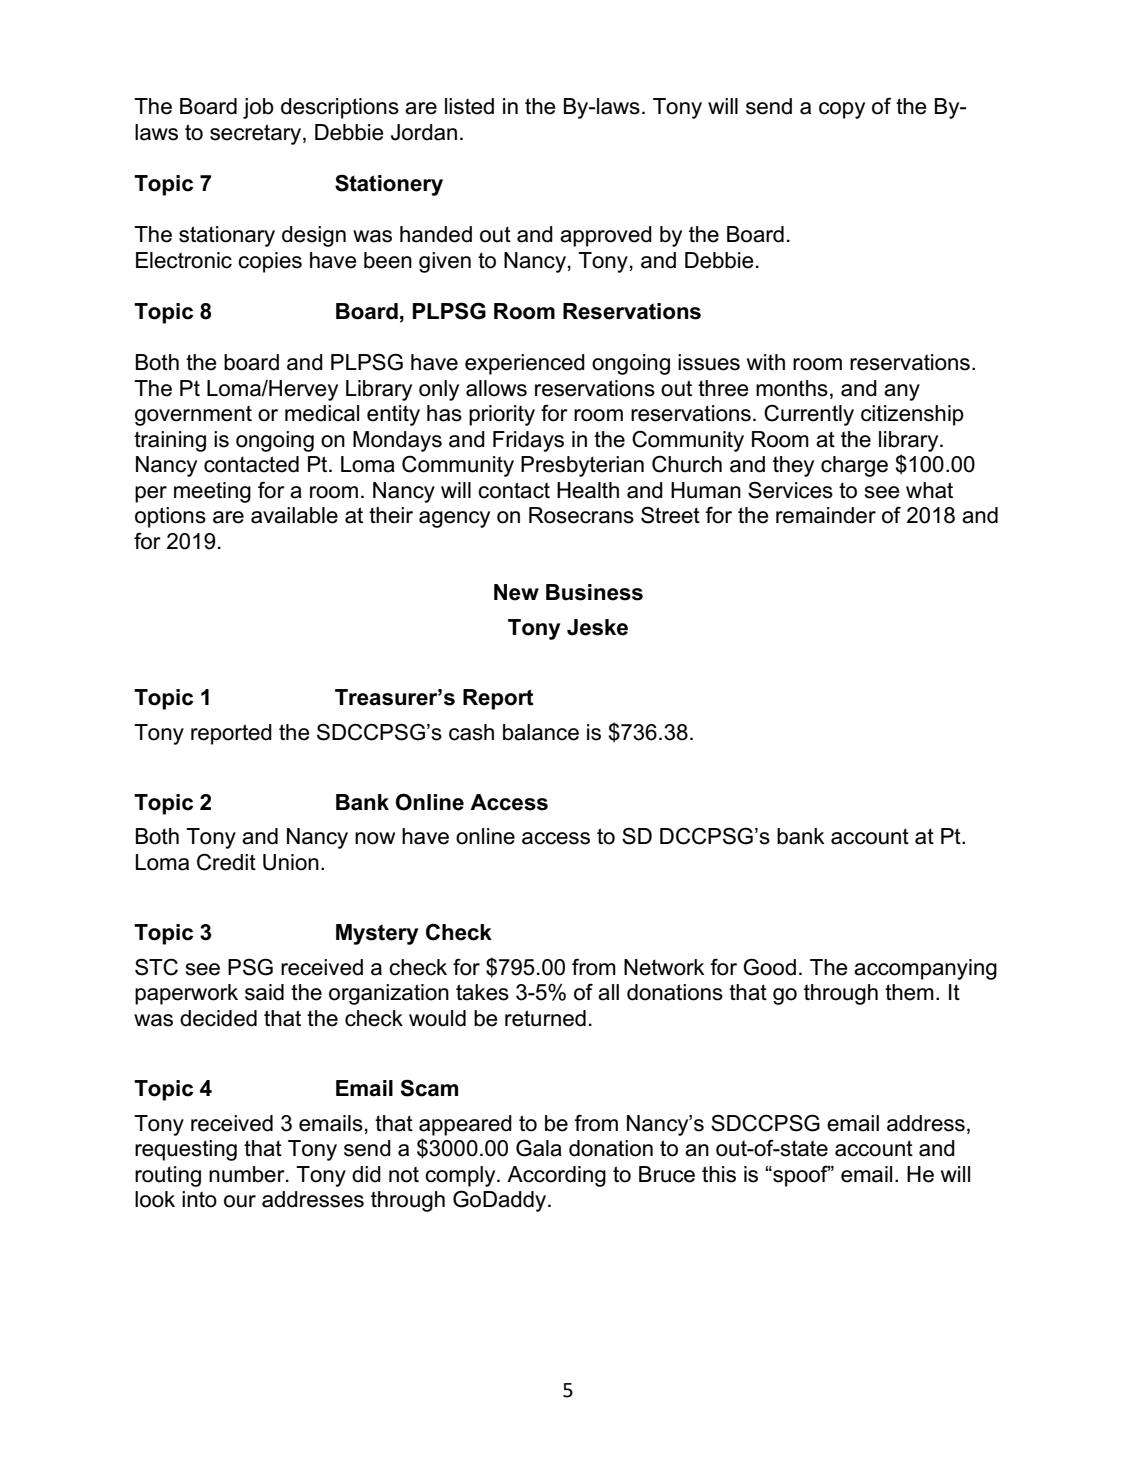 The height and width of the screenshot is (1469, 1135). Describe the element at coordinates (248, 1174) in the screenshot. I see `number` at that location.
